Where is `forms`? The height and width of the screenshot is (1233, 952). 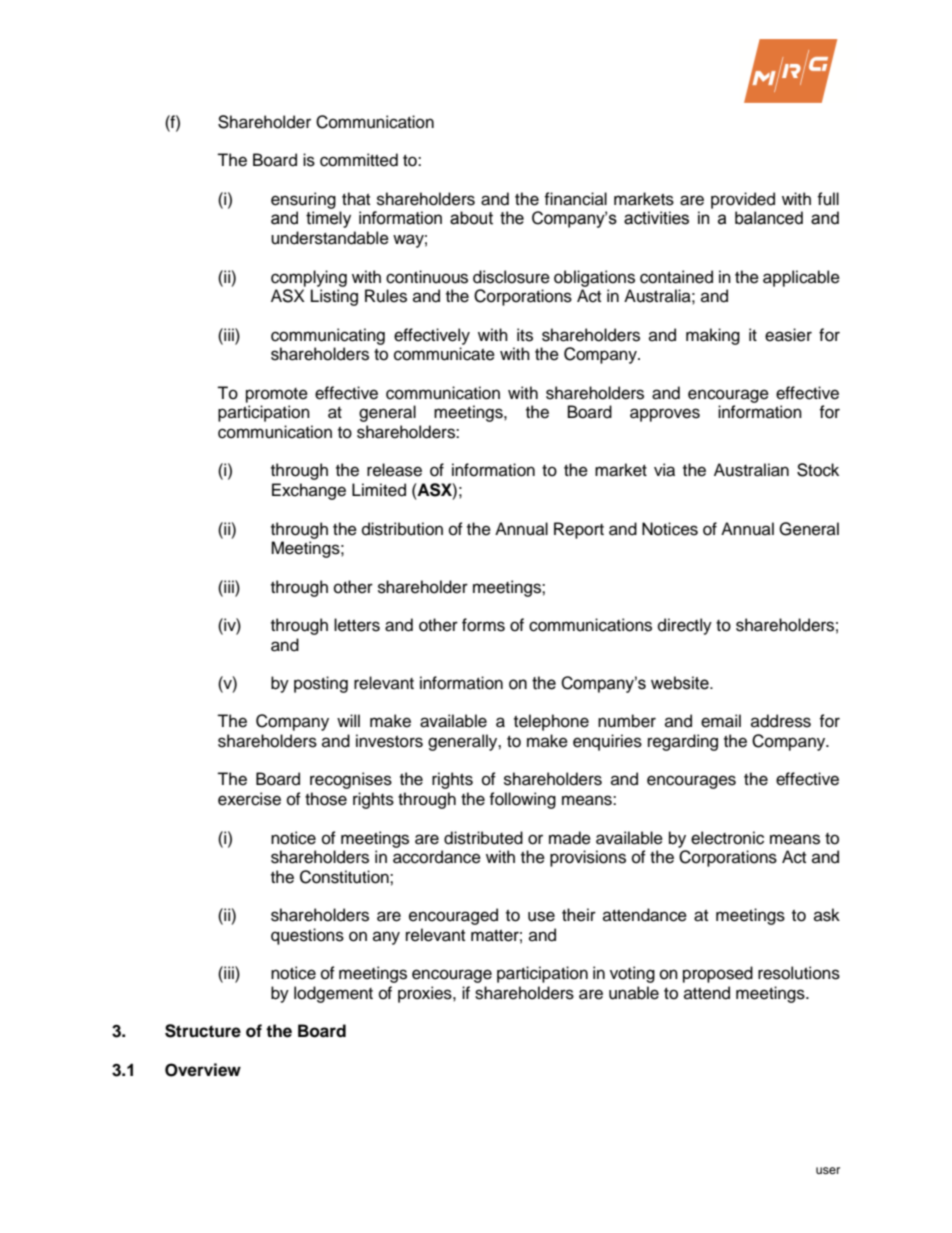 forms is located at coordinates (483, 625).
